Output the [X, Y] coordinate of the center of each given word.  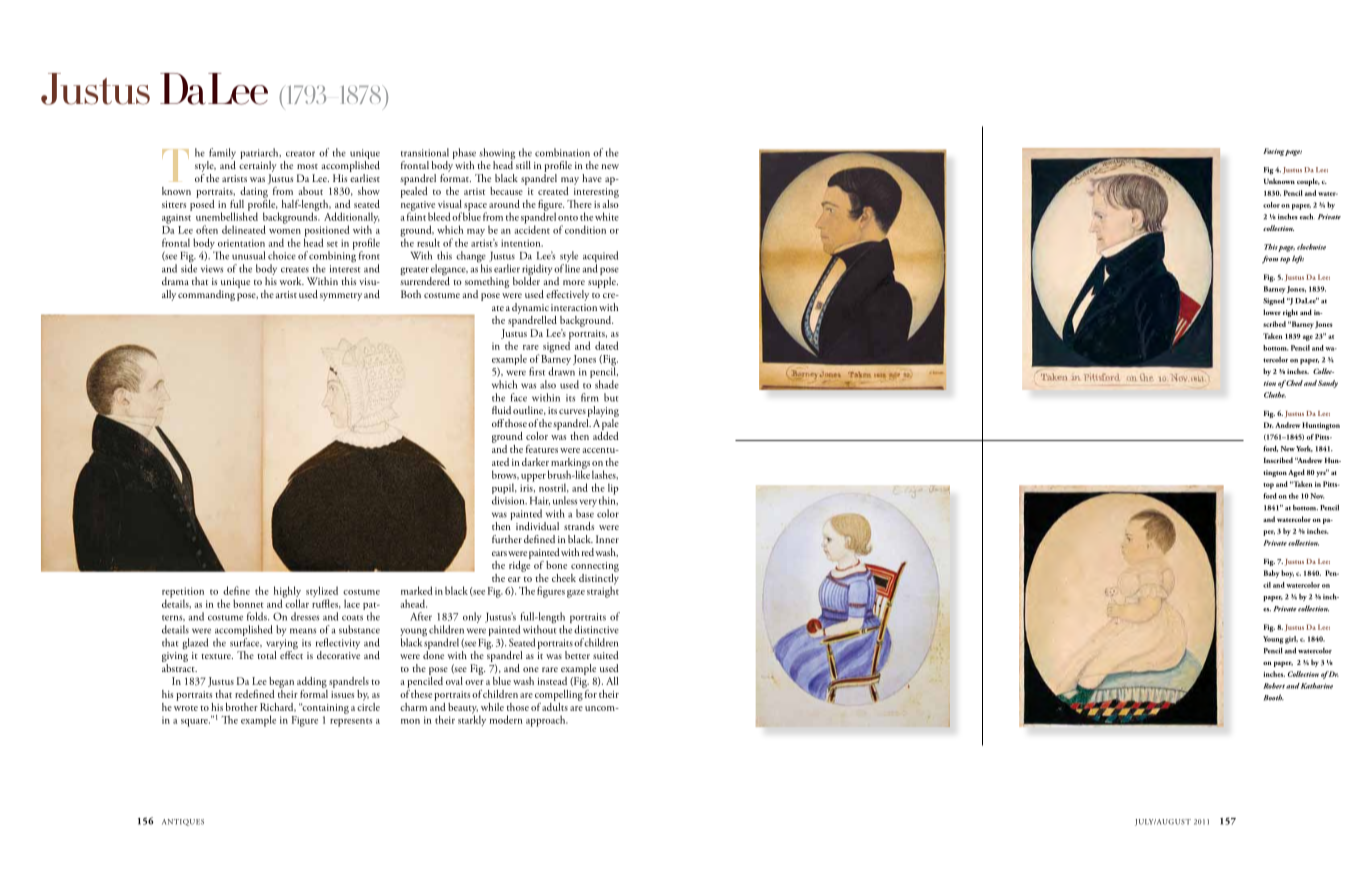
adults [555, 705]
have [592, 178]
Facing [1273, 152]
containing [325, 708]
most [307, 166]
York [1304, 449]
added [606, 434]
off [498, 423]
